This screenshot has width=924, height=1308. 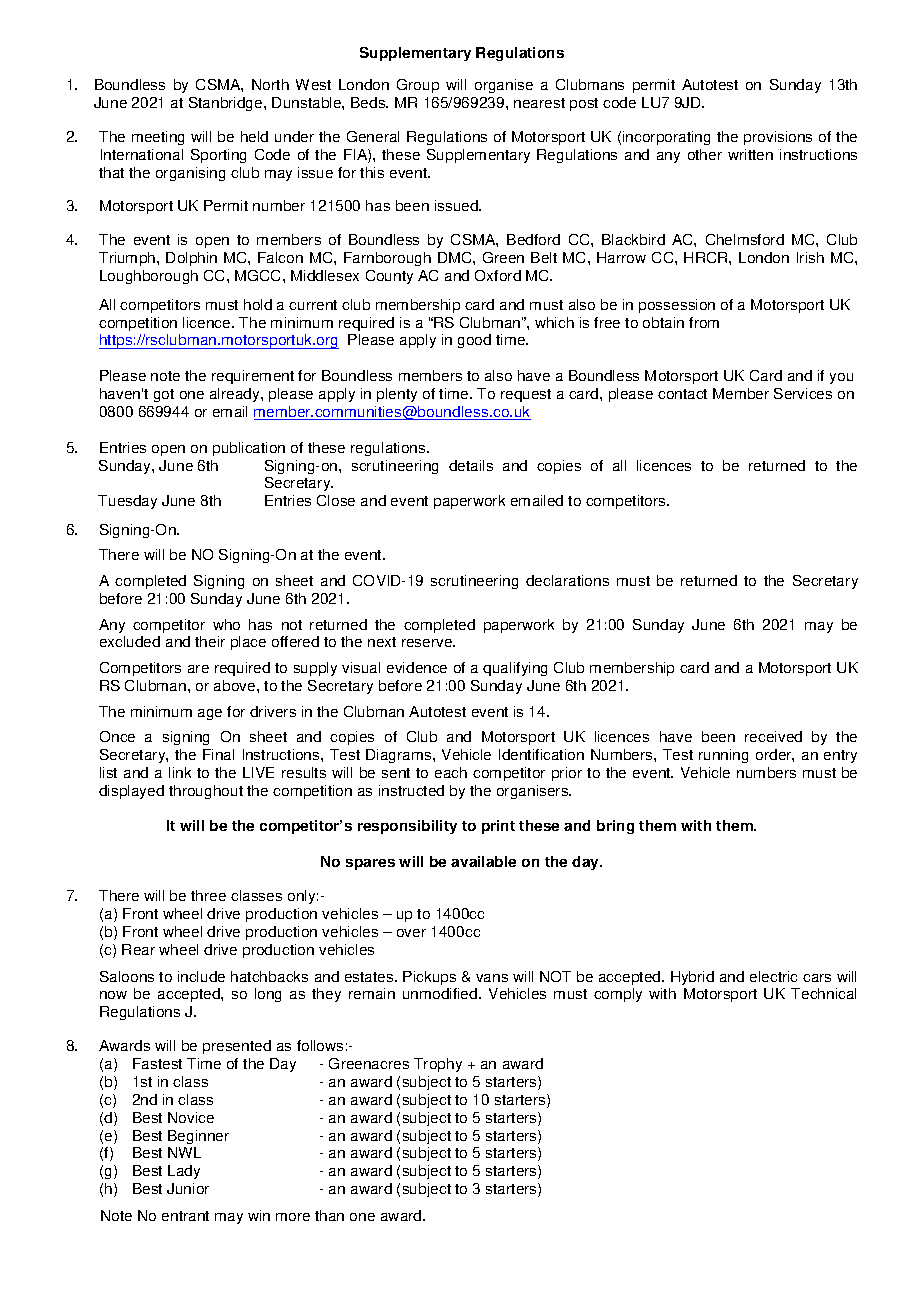 I want to click on Junior, so click(x=188, y=1188).
